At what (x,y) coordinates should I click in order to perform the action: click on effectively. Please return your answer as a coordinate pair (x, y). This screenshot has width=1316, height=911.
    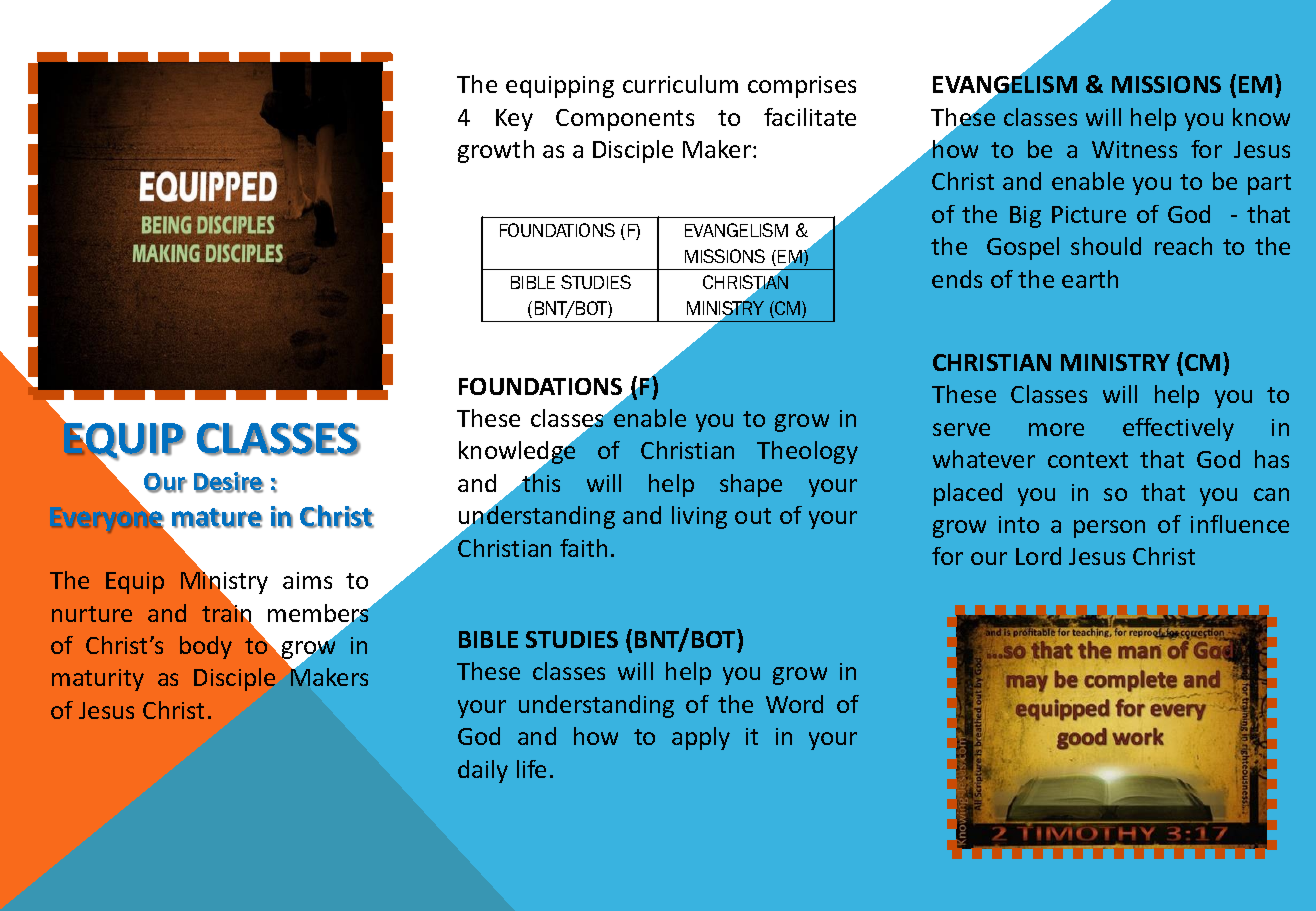
    Looking at the image, I should click on (1178, 429).
